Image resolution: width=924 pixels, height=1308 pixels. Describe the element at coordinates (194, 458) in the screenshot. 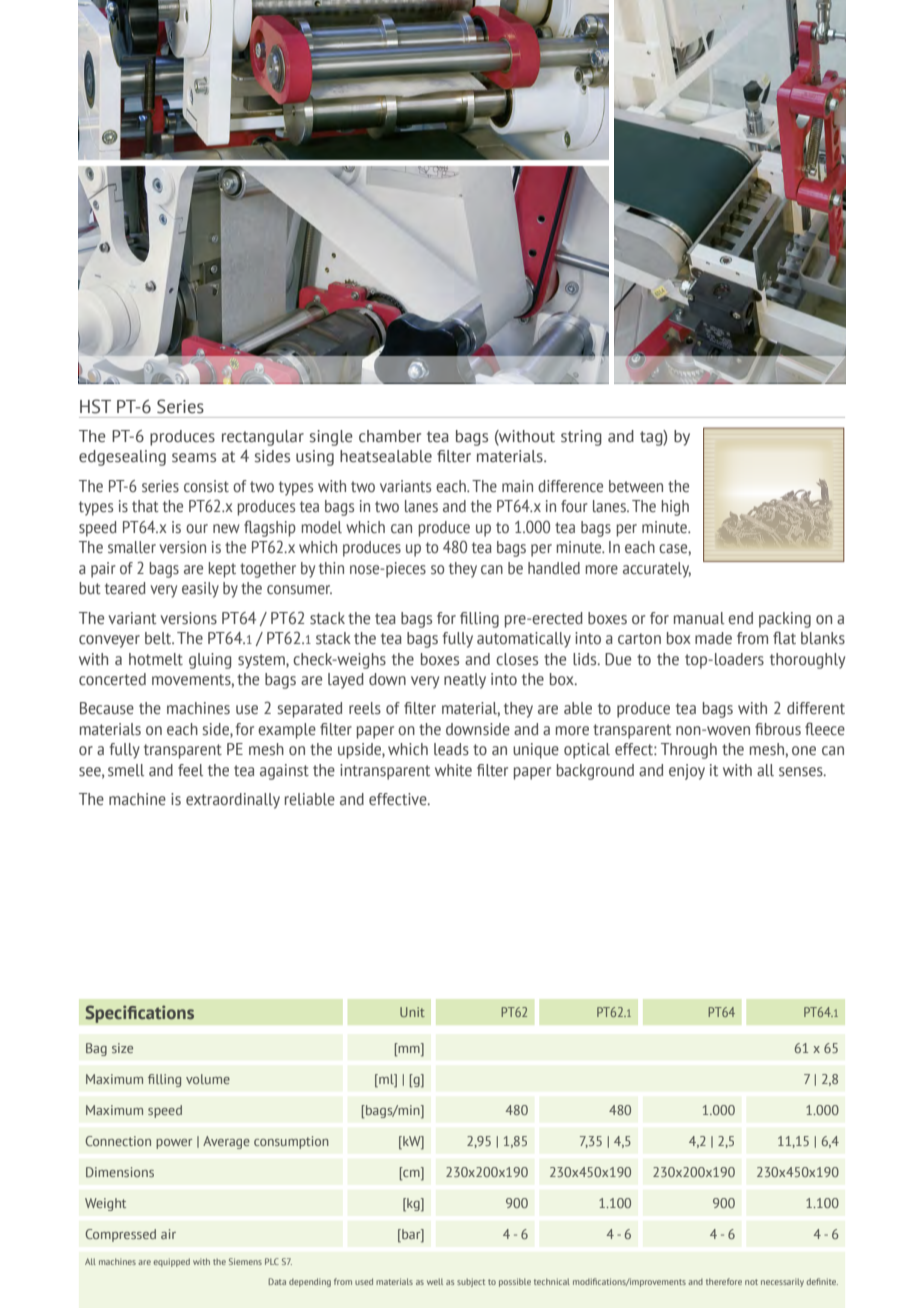

I see `seams` at that location.
